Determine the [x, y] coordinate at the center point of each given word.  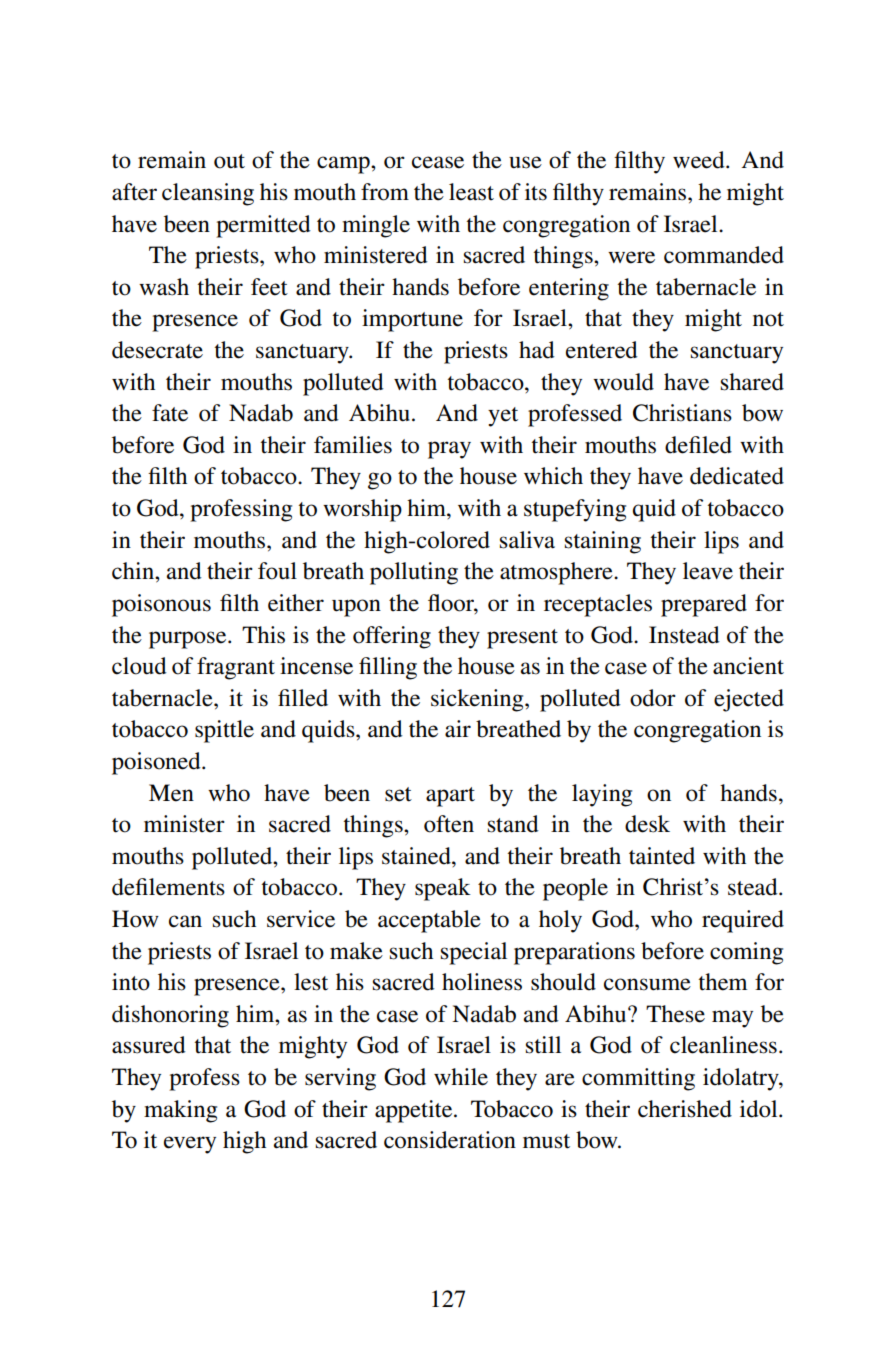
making [180, 1111]
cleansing [208, 194]
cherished [685, 1109]
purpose [189, 640]
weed [700, 160]
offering [392, 637]
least [471, 192]
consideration [450, 1140]
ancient [748, 666]
